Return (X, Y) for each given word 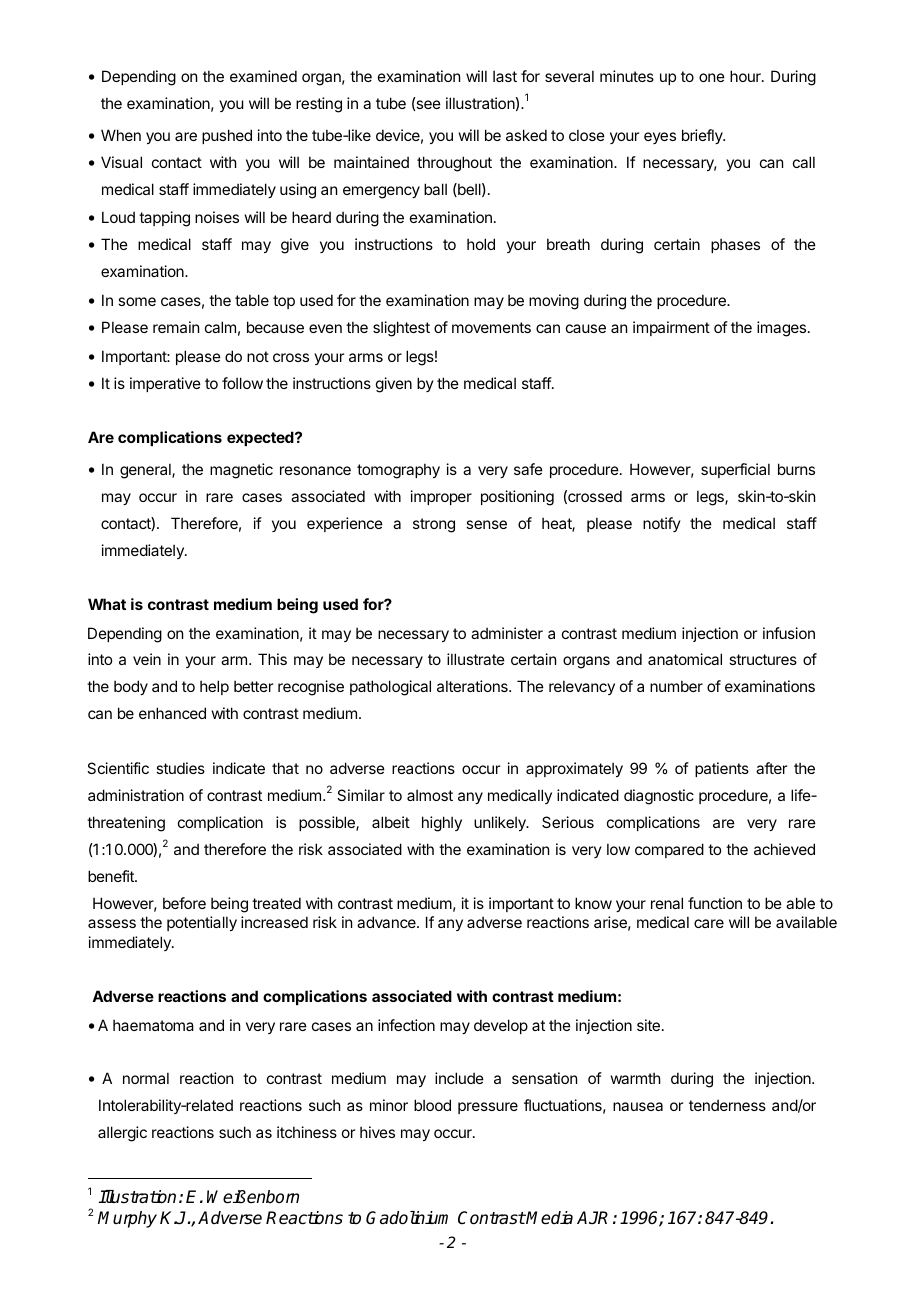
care (709, 923)
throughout (454, 164)
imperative (165, 384)
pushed (227, 136)
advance (387, 922)
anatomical (685, 659)
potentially (202, 923)
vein (147, 659)
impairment (671, 328)
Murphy (127, 1219)
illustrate (476, 659)
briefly (703, 136)
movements (491, 327)
